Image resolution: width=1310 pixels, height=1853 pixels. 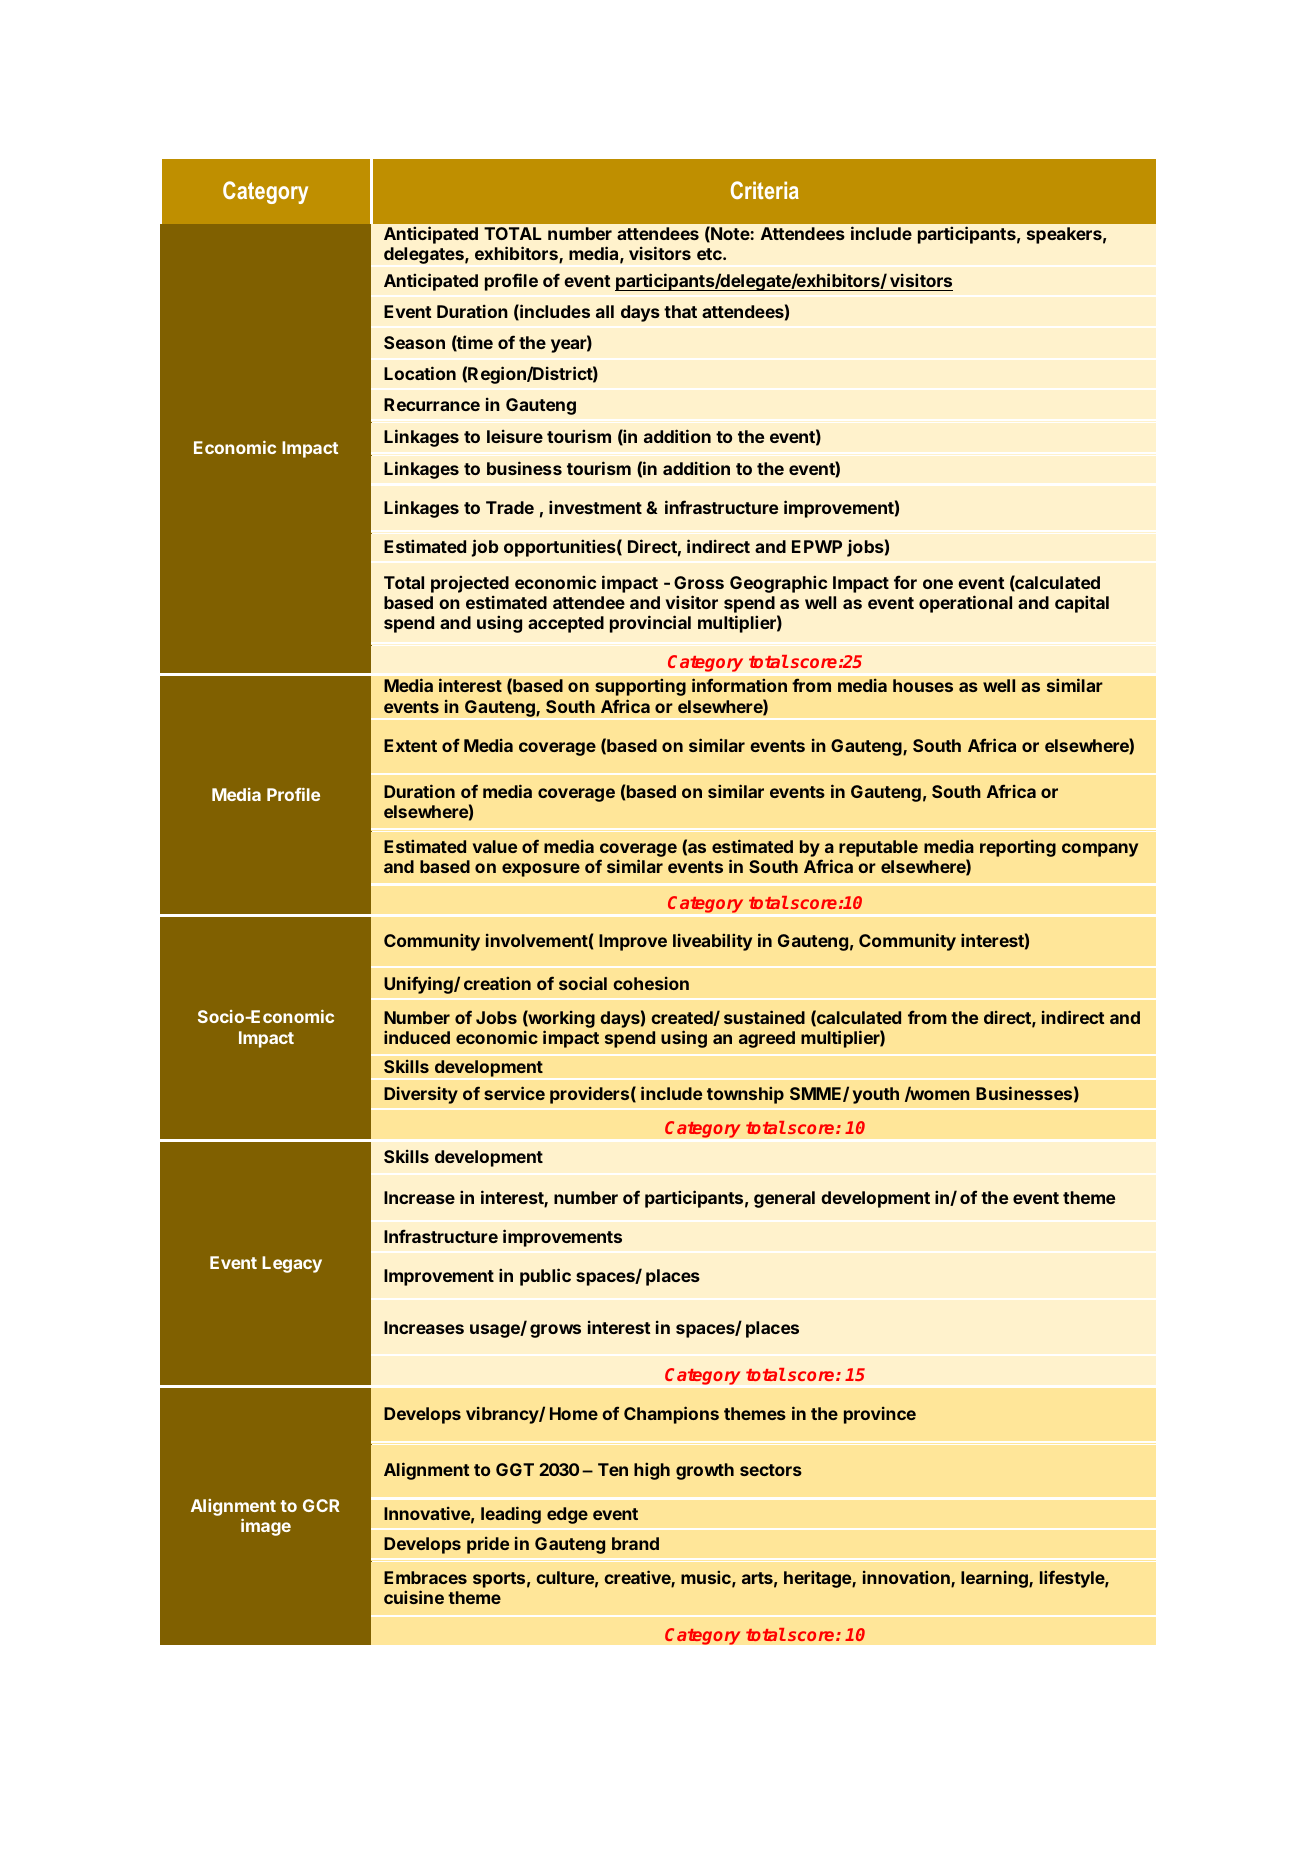 I want to click on Embraces, so click(x=425, y=1577).
